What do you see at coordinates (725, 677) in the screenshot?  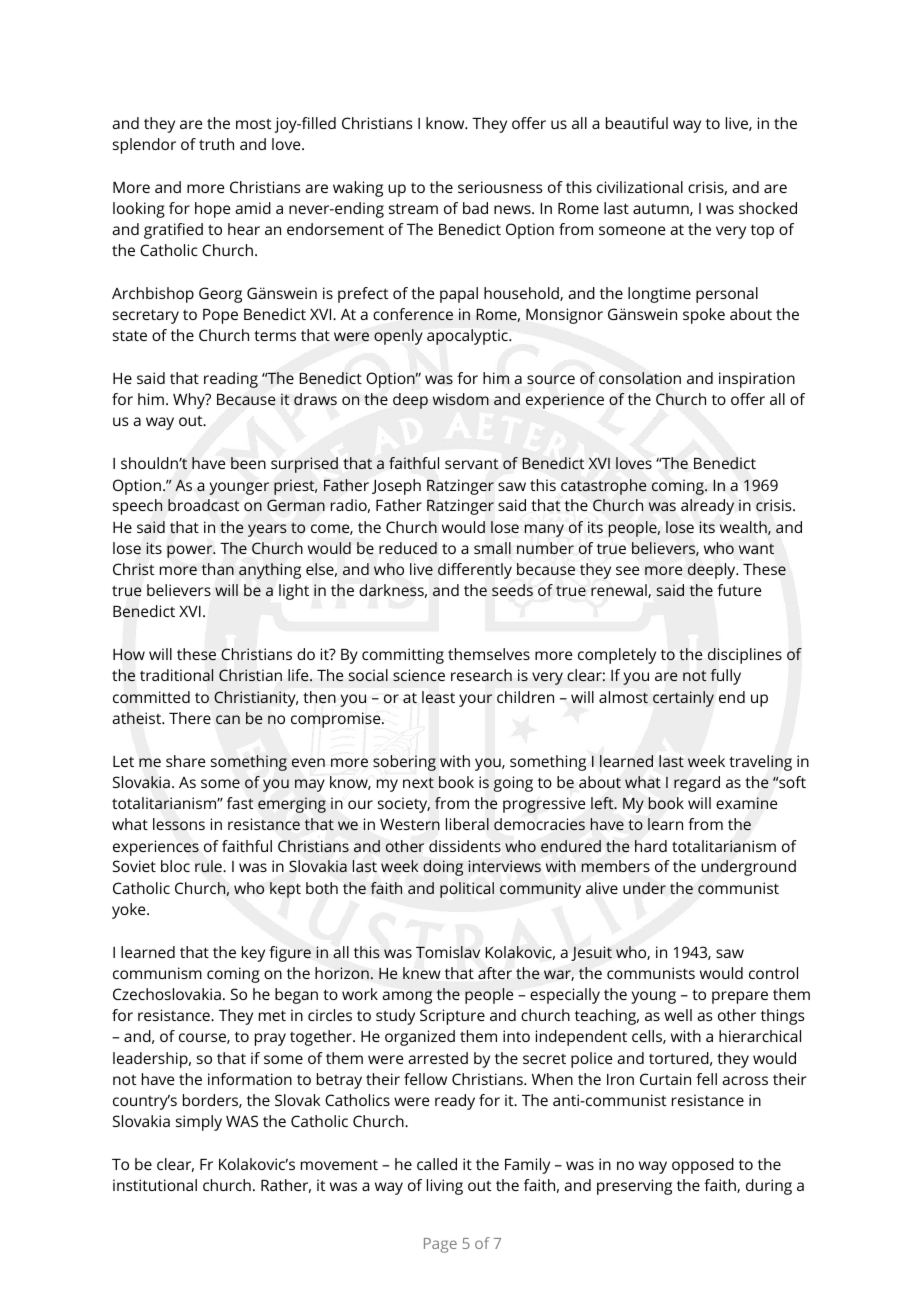 I see `fully` at bounding box center [725, 677].
